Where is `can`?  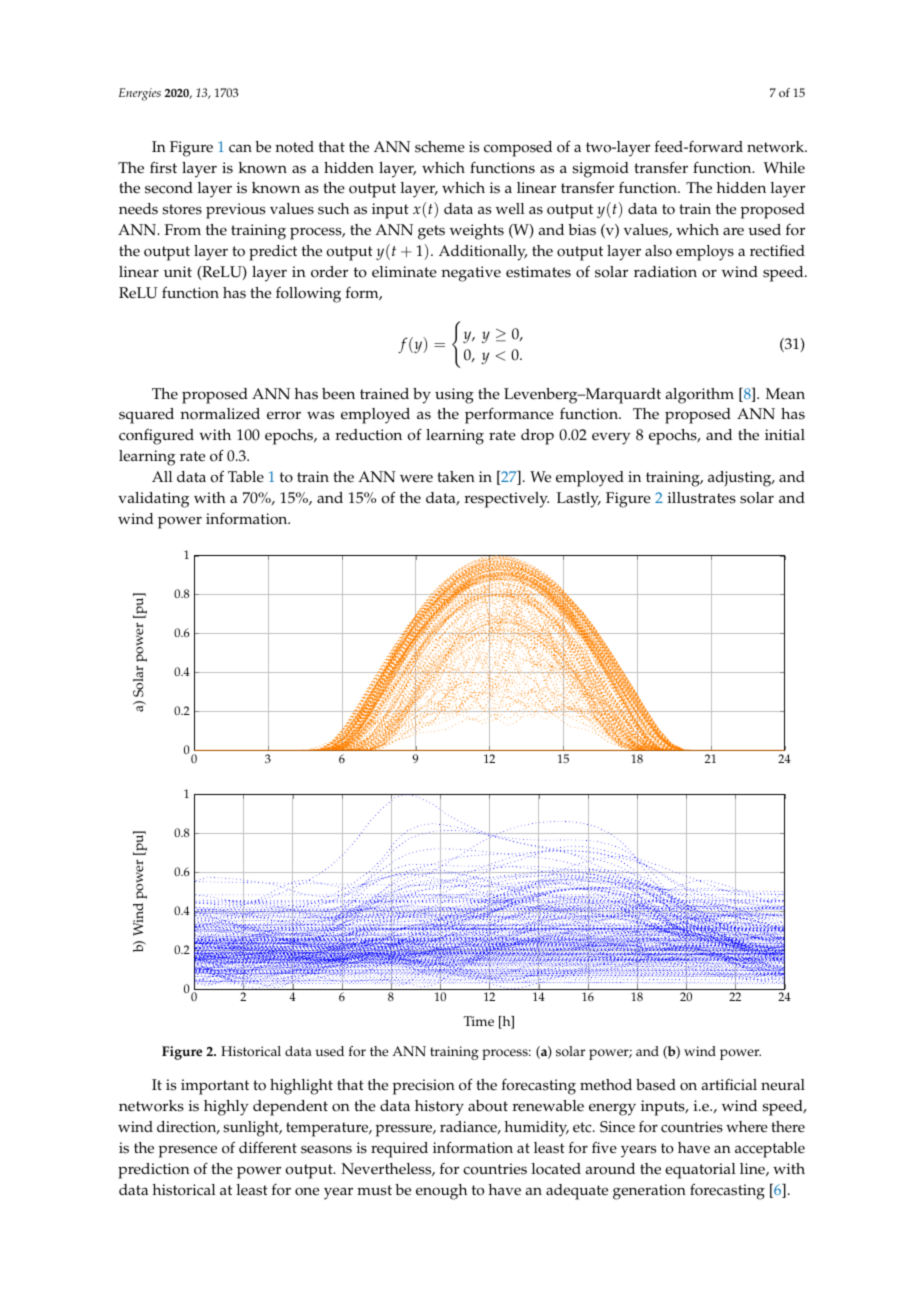 can is located at coordinates (240, 148).
